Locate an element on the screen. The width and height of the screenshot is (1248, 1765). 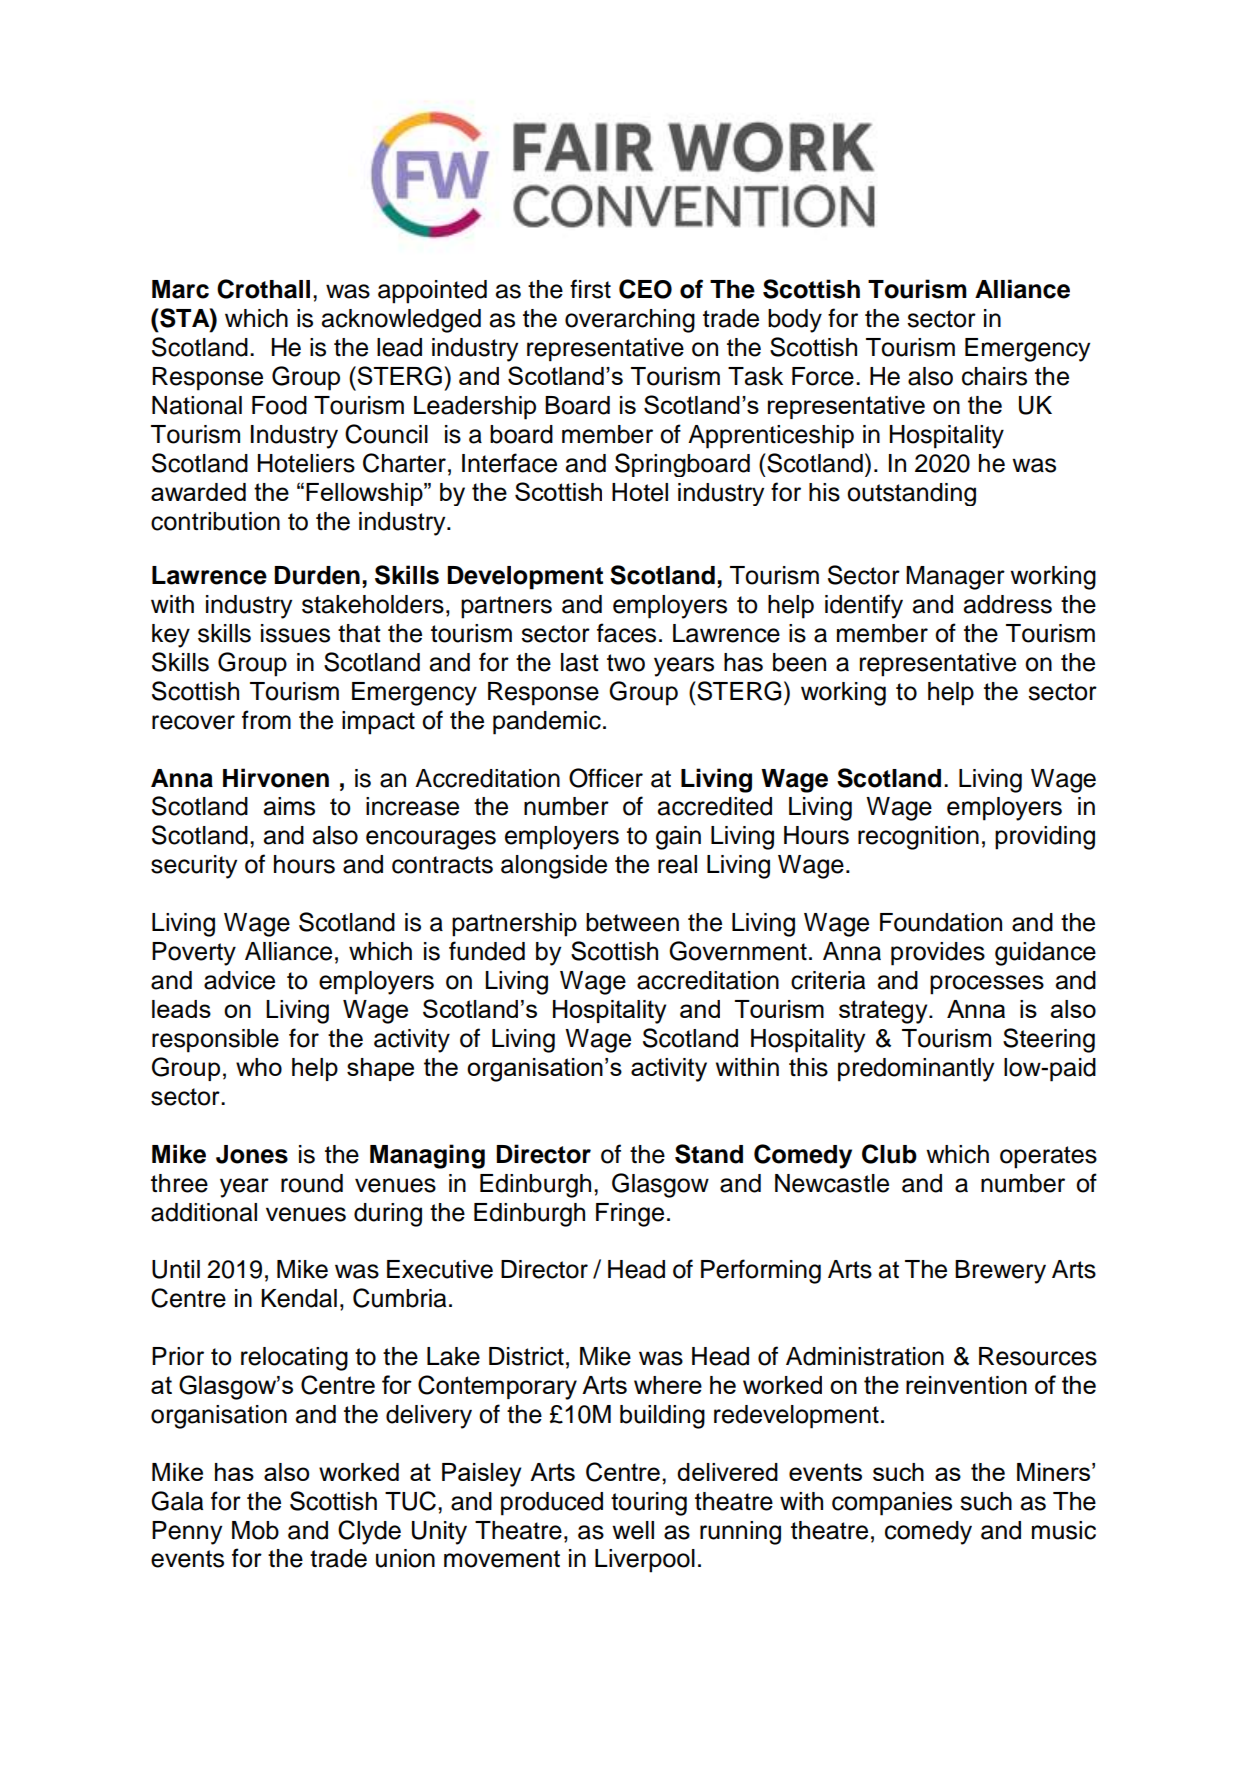
Mob is located at coordinates (255, 1530).
